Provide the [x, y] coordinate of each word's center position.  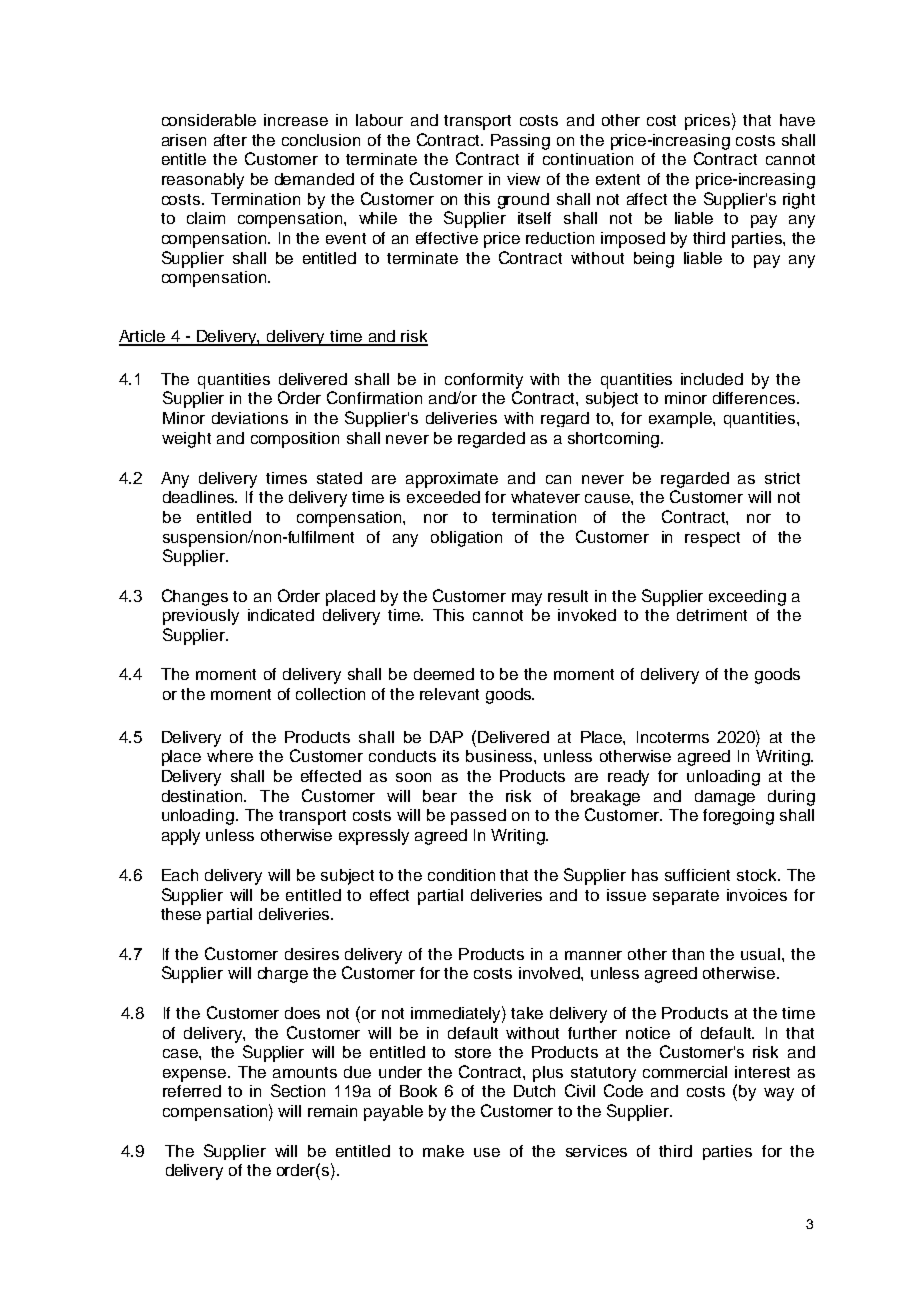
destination [203, 796]
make [443, 1151]
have [797, 120]
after [230, 140]
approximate [452, 480]
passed [478, 817]
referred [192, 1091]
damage [725, 798]
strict [782, 478]
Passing [520, 142]
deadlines [200, 497]
